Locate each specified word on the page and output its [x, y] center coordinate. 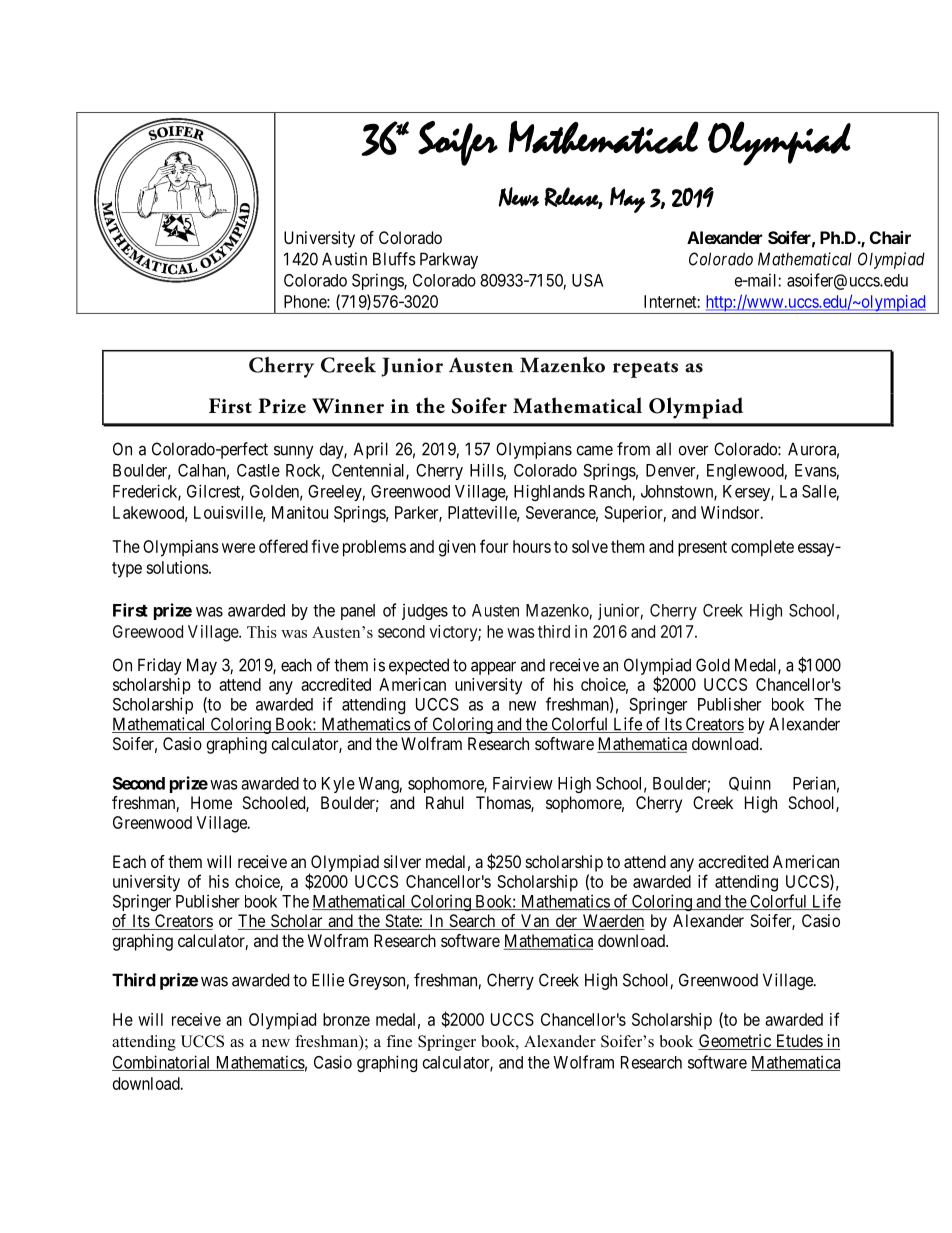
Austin [344, 259]
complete [762, 548]
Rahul [445, 802]
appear [493, 668]
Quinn [750, 783]
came [595, 450]
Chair [890, 237]
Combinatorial [162, 1063]
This [262, 632]
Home [211, 802]
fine [399, 1041]
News [519, 197]
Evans [816, 470]
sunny [294, 452]
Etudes [798, 1042]
